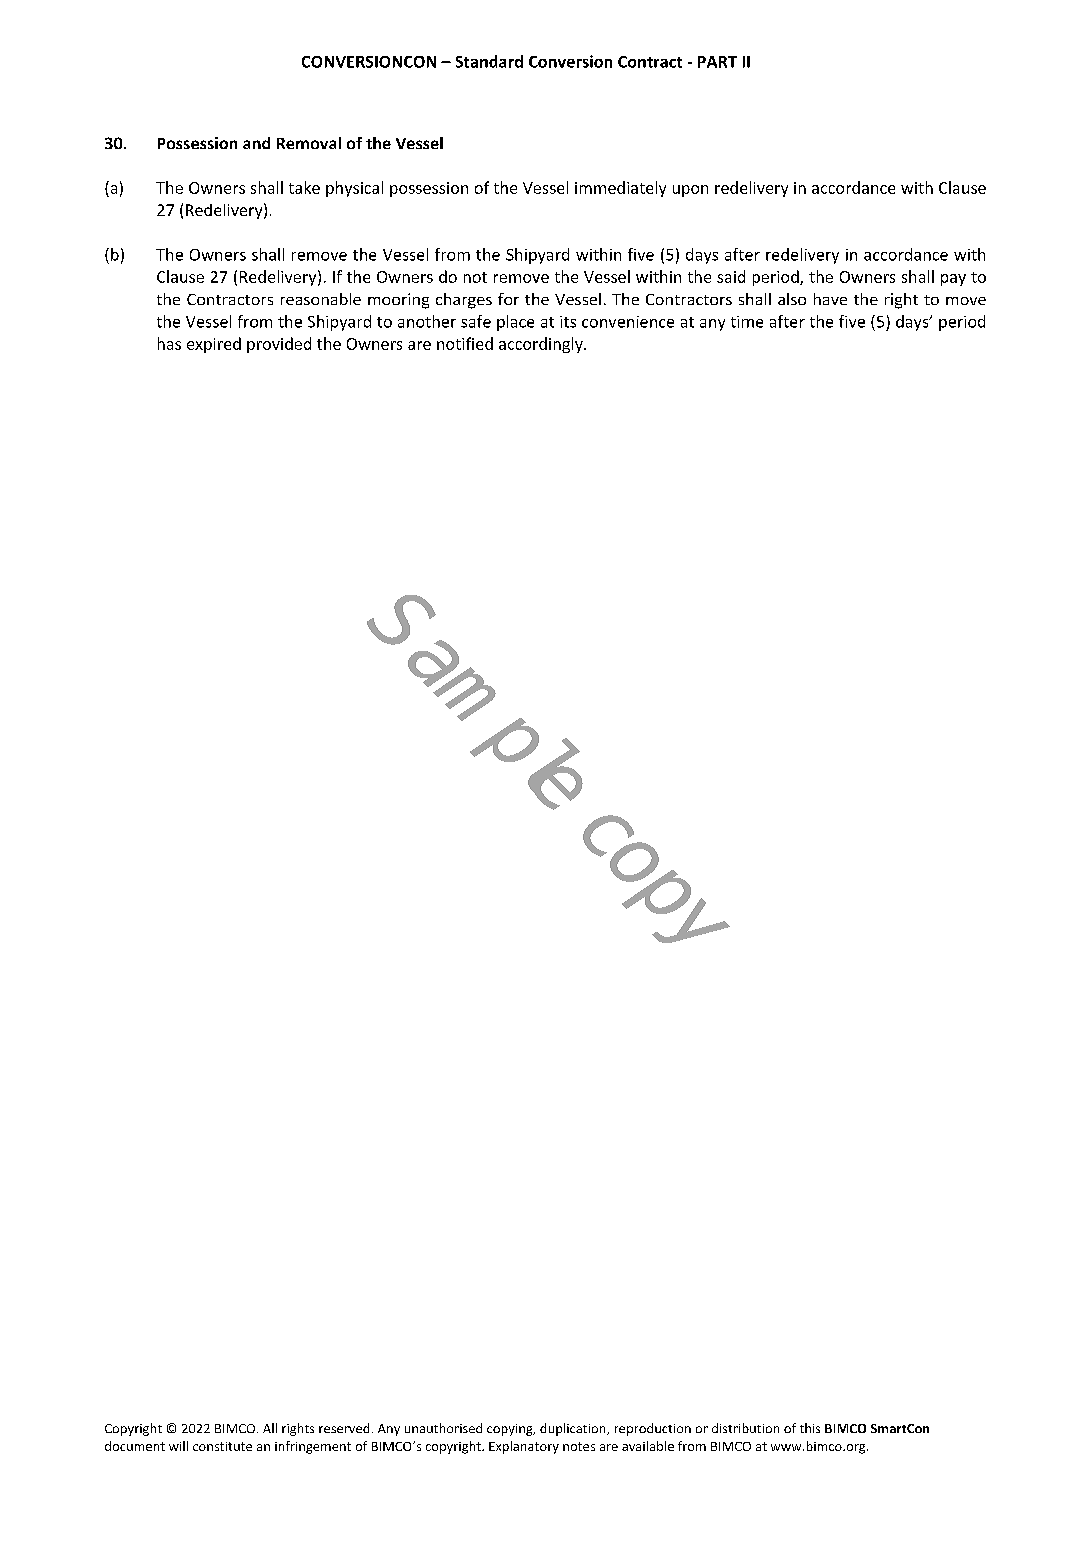 The image size is (1091, 1542). Describe the element at coordinates (717, 62) in the screenshot. I see `PART` at that location.
